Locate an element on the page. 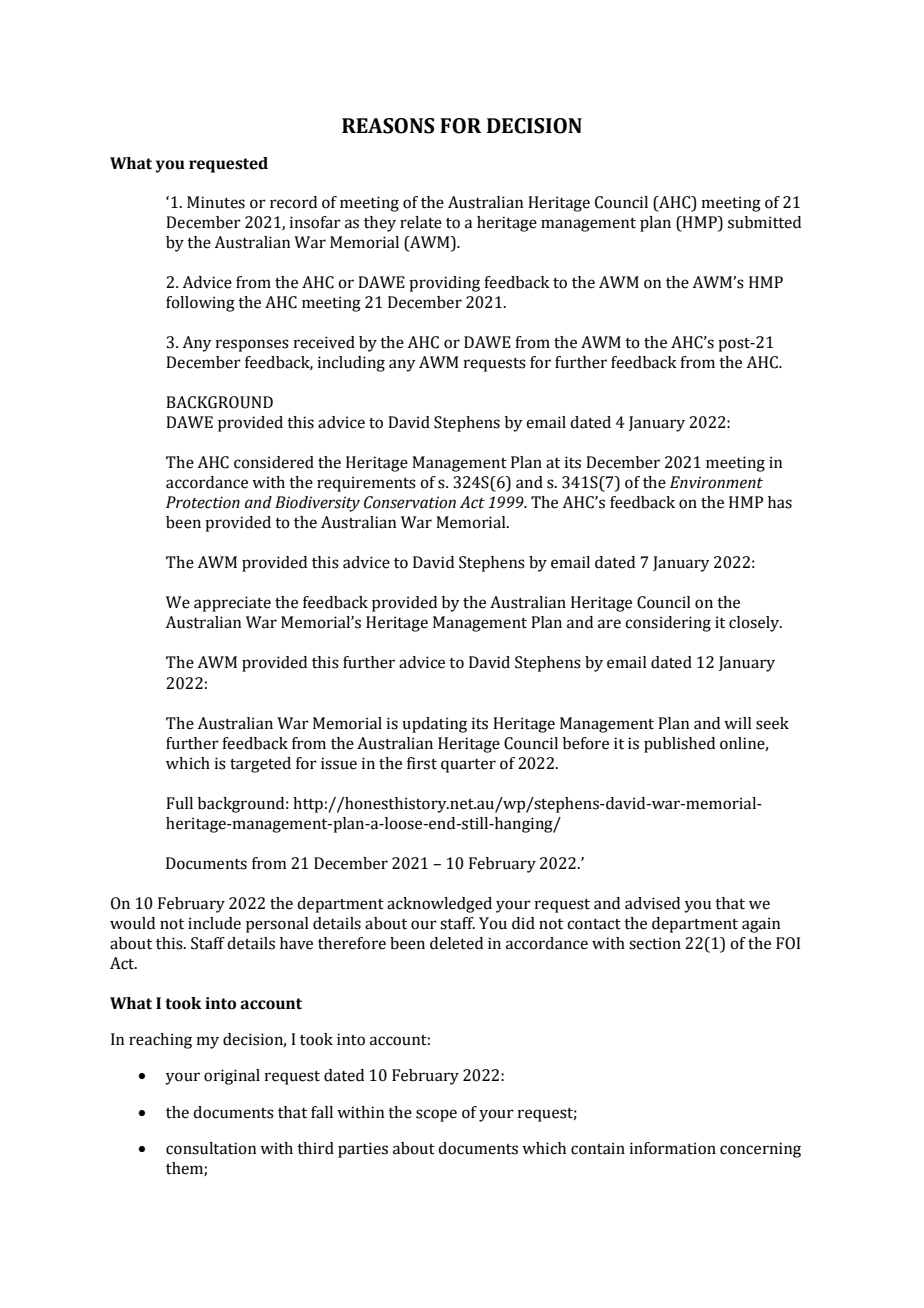  submitted is located at coordinates (764, 222).
